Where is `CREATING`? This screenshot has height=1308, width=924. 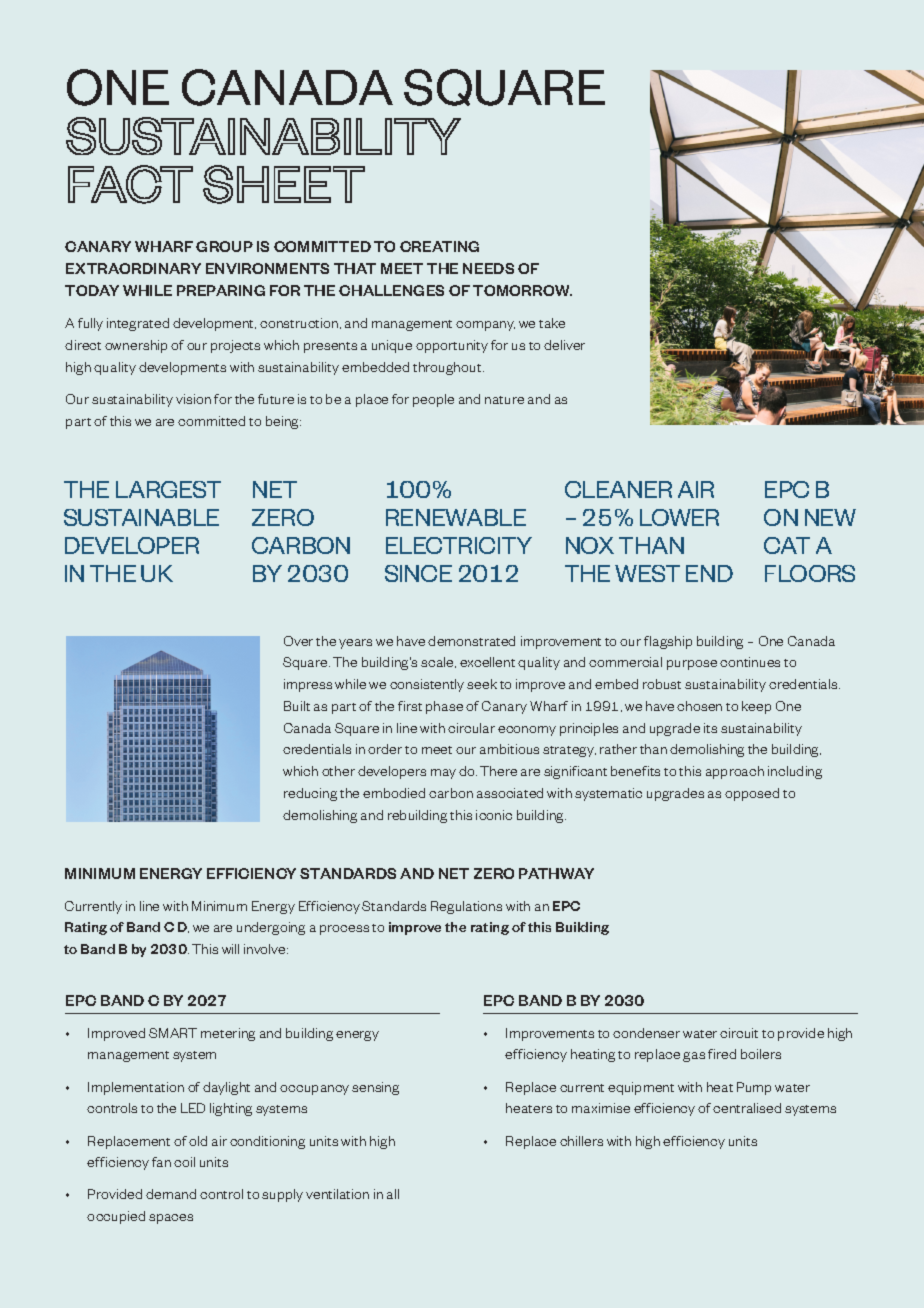 CREATING is located at coordinates (439, 246).
